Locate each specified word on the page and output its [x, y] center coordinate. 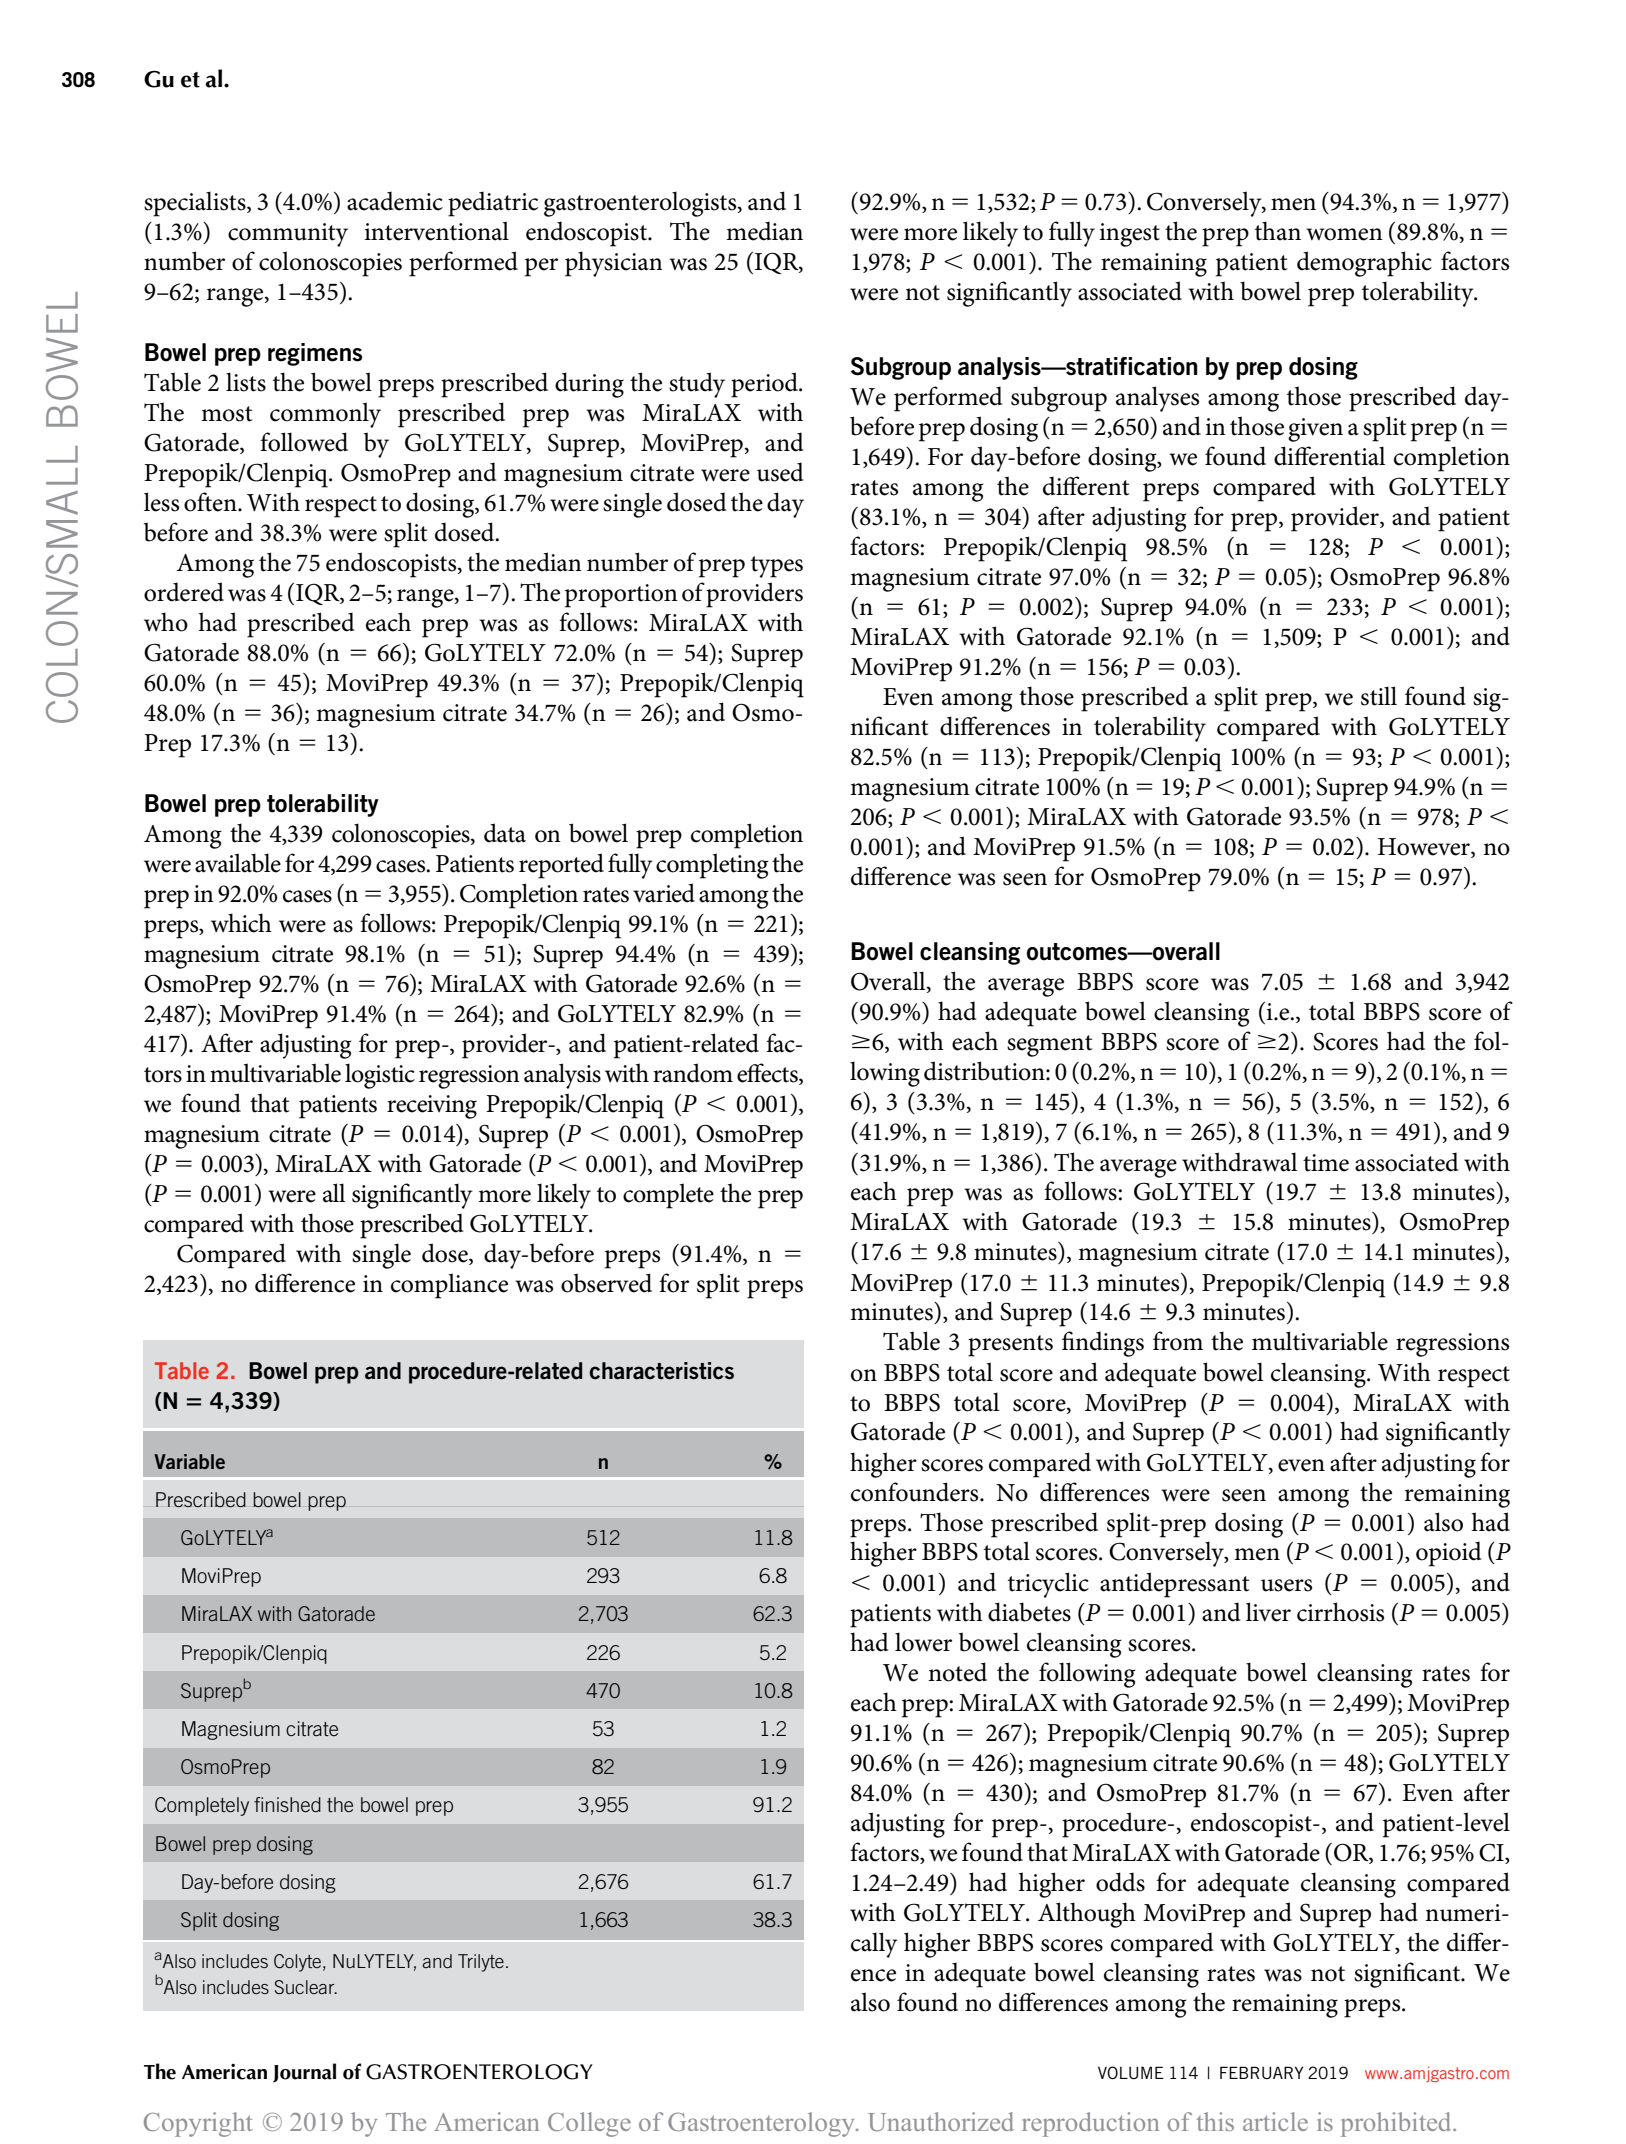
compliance [449, 1286]
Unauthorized [941, 2121]
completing [712, 866]
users [1286, 1585]
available [238, 863]
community [288, 235]
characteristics [662, 1371]
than [1278, 231]
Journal [304, 2073]
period [765, 385]
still [1379, 696]
